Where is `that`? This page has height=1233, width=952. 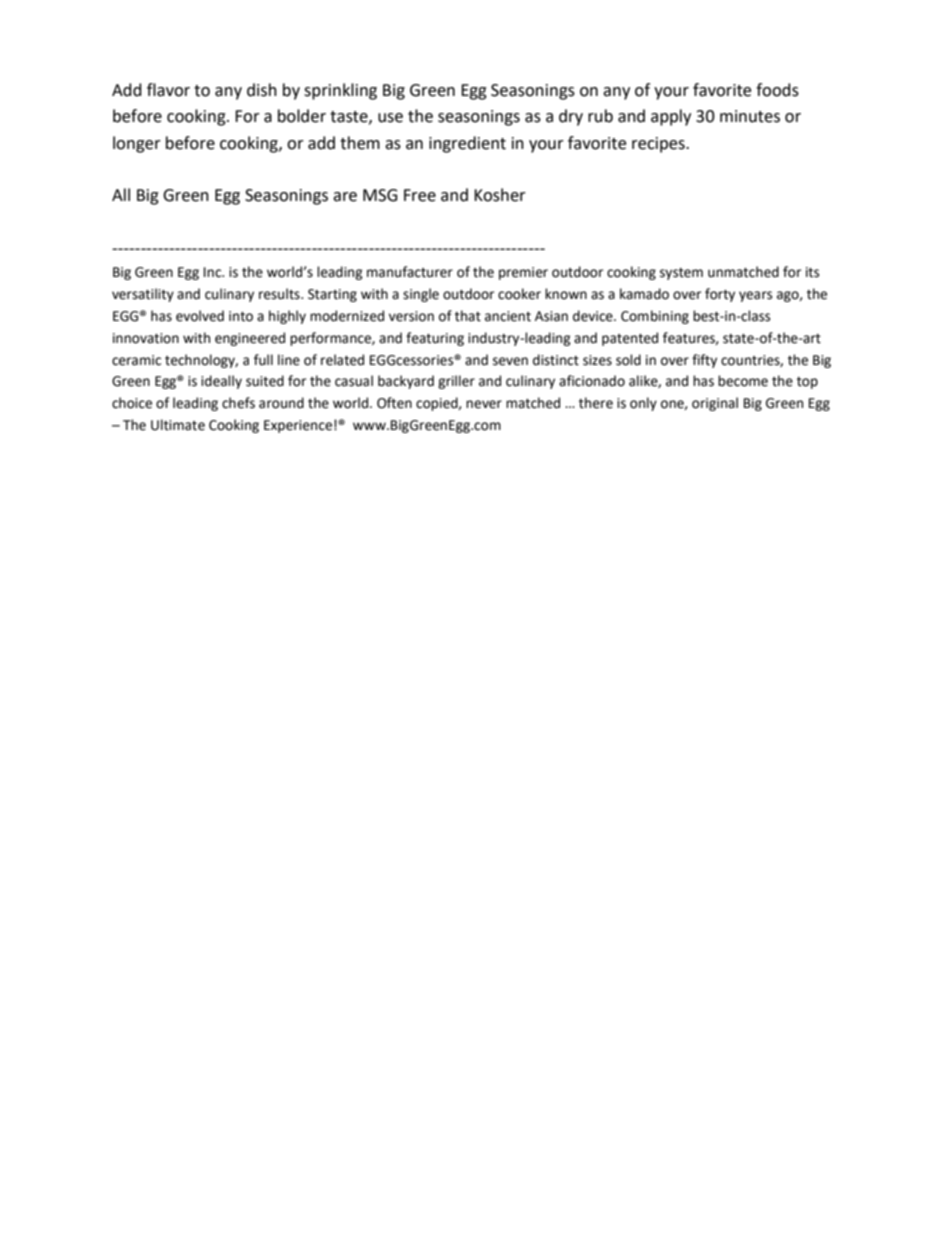
that is located at coordinates (468, 316).
